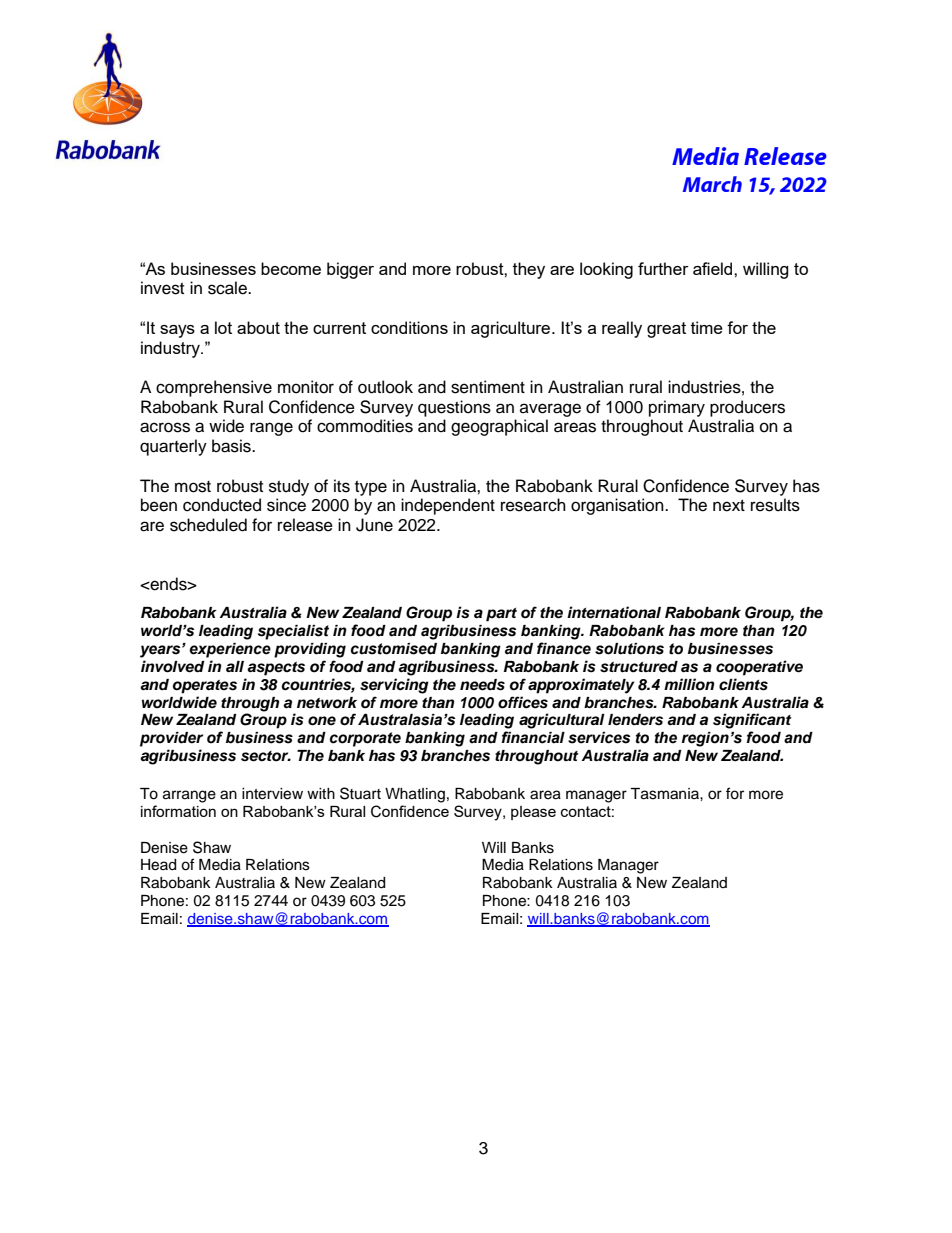 The image size is (952, 1233). I want to click on million, so click(689, 684).
